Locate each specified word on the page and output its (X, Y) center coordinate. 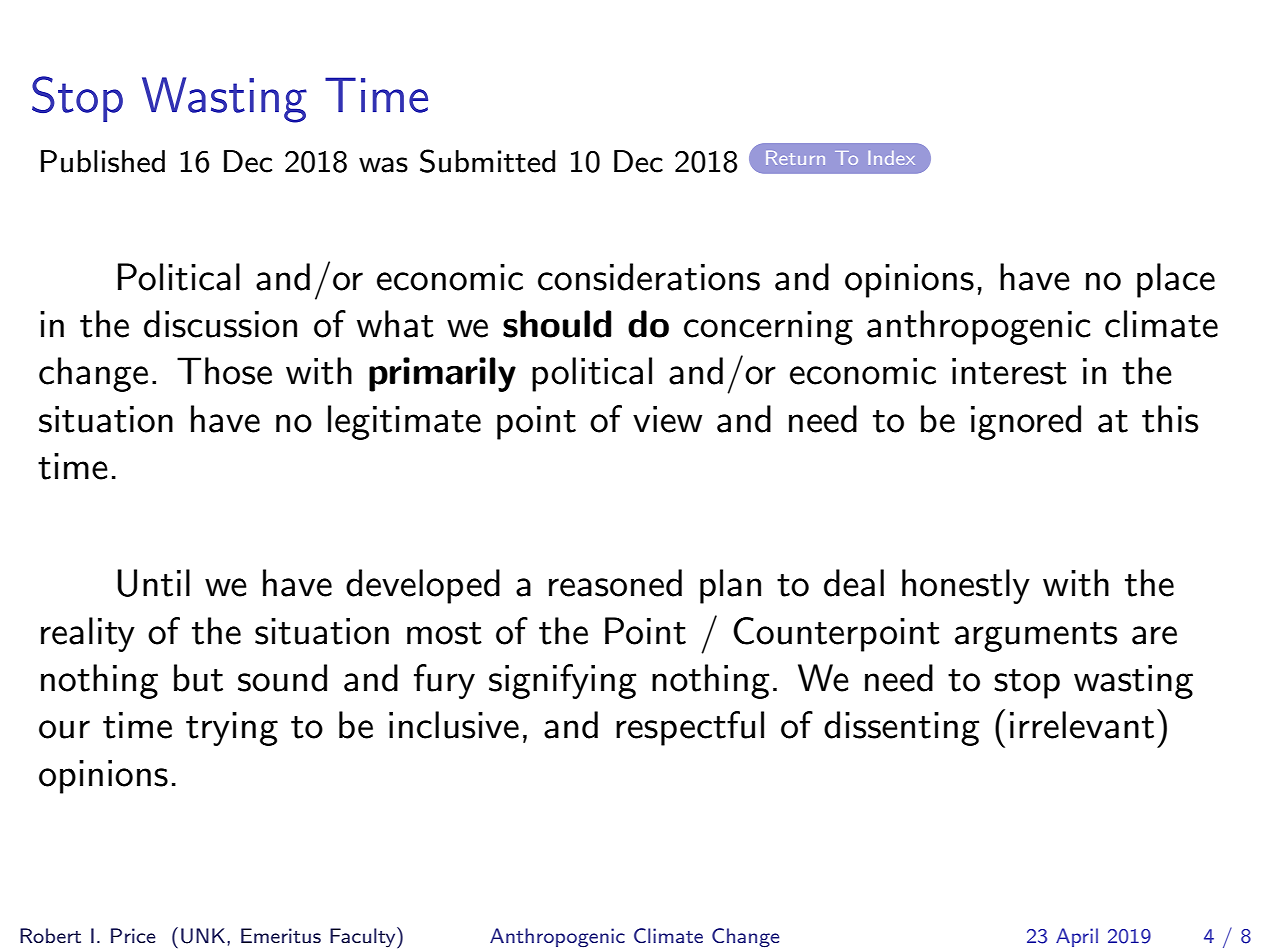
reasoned (615, 583)
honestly (966, 586)
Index (891, 158)
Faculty (364, 937)
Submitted (487, 161)
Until (153, 583)
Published (103, 161)
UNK (203, 936)
